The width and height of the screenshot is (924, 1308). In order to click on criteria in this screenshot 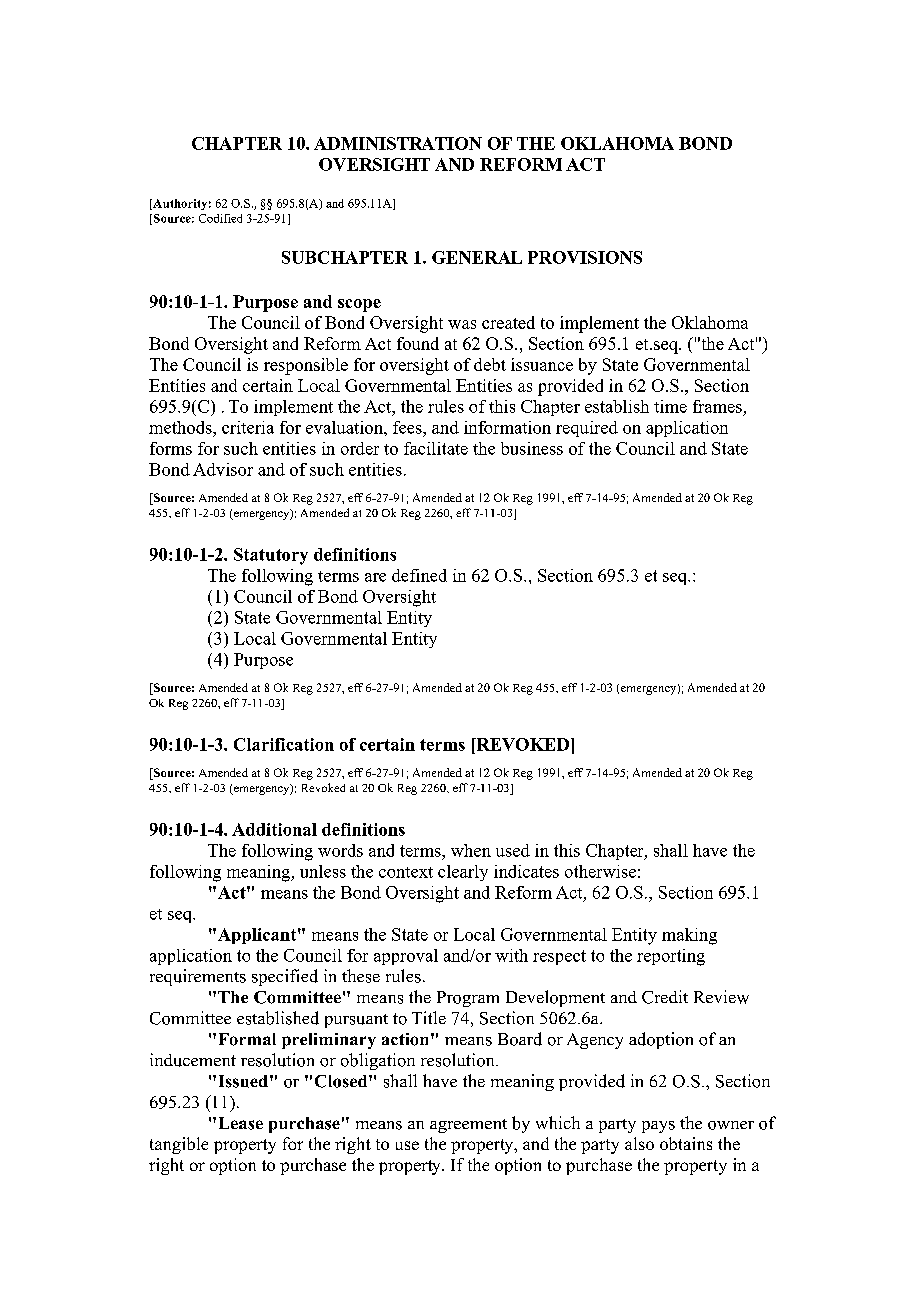, I will do `click(248, 427)`.
